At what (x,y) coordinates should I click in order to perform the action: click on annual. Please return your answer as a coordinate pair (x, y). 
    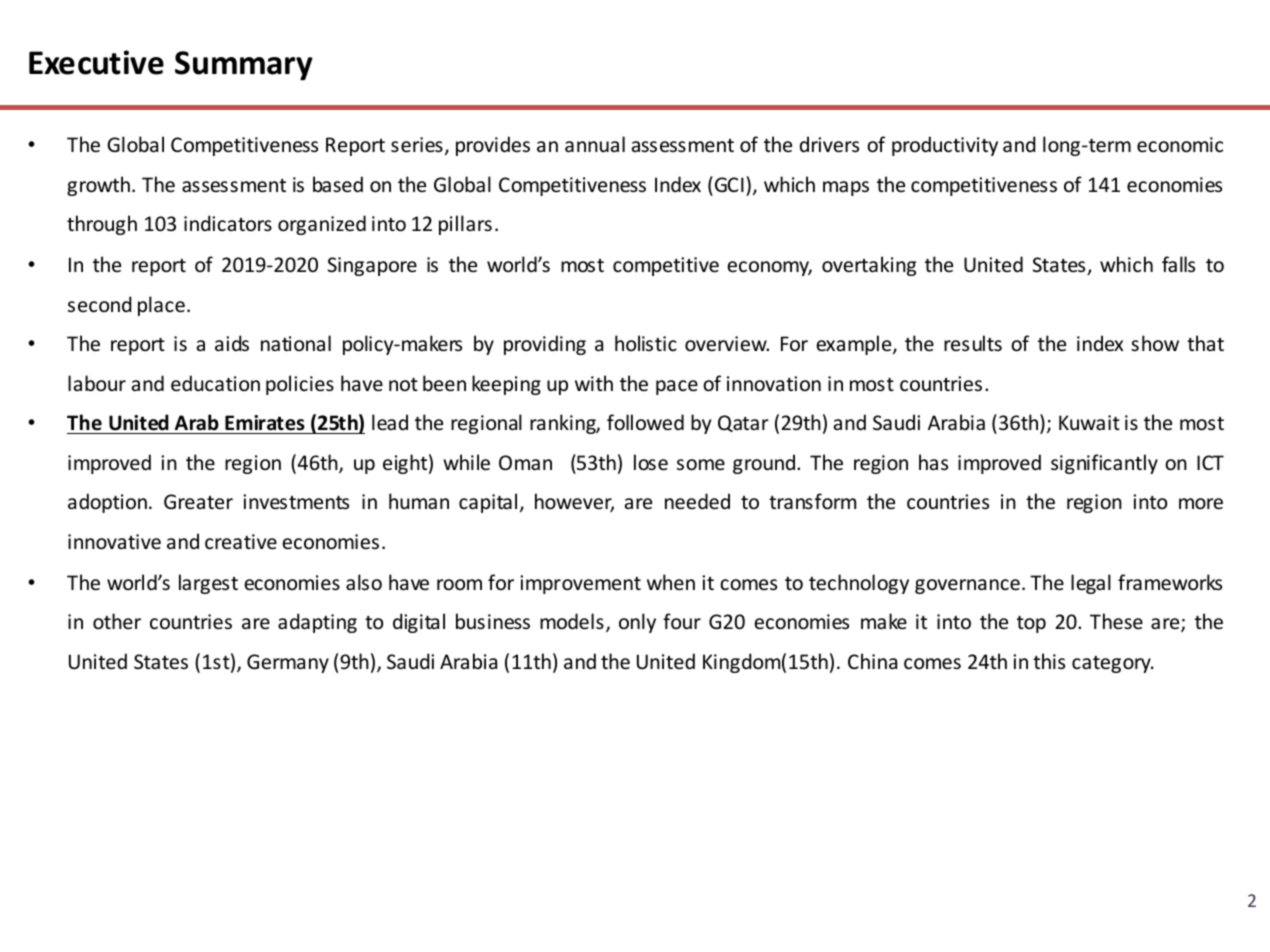
    Looking at the image, I should click on (595, 144).
